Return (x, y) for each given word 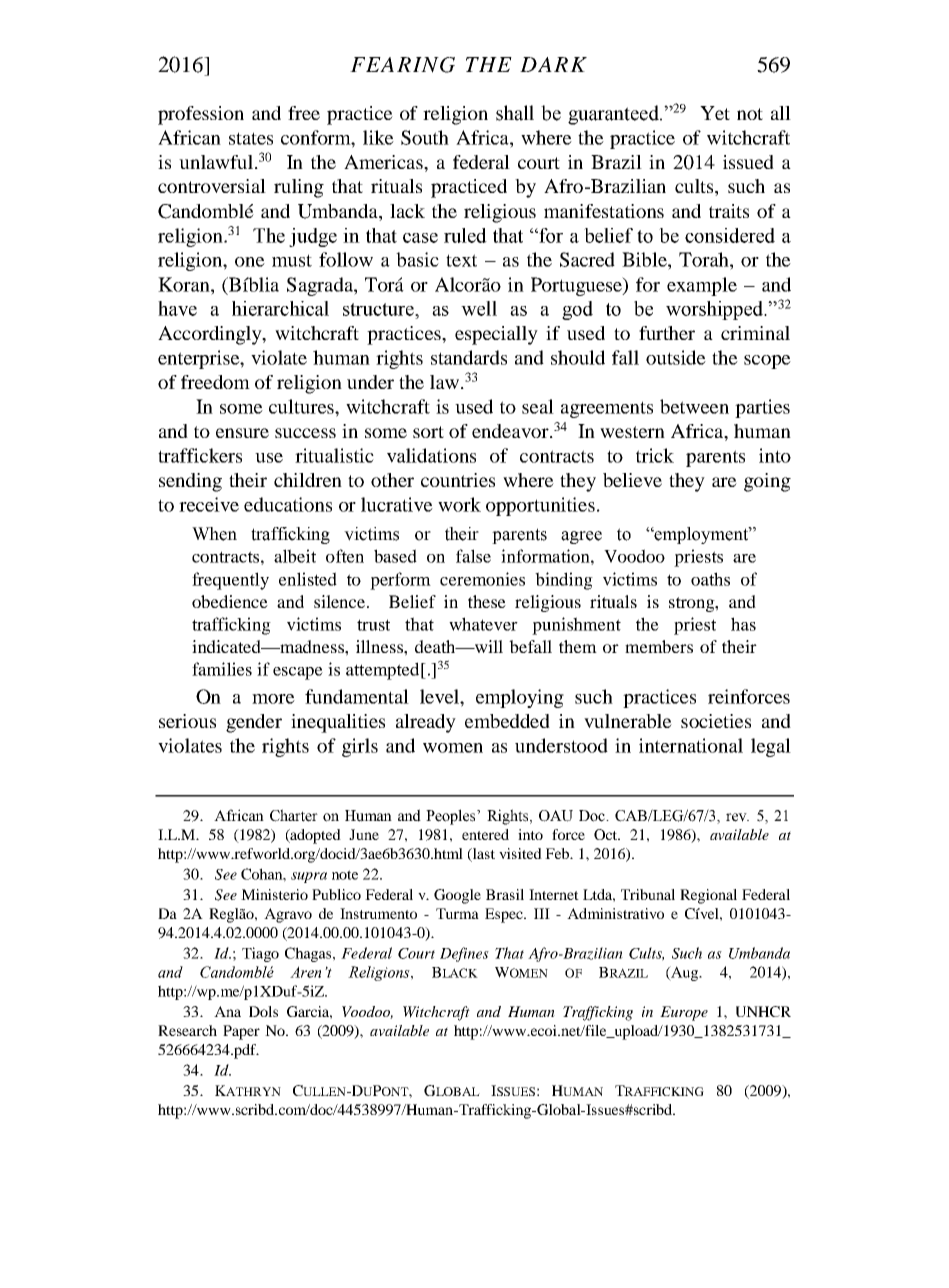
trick (655, 455)
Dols (263, 1011)
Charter (294, 815)
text (461, 260)
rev (737, 817)
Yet (715, 113)
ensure (242, 433)
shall (515, 113)
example (702, 286)
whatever (483, 624)
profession (201, 115)
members (659, 646)
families (222, 669)
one (250, 262)
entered (485, 834)
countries (458, 480)
